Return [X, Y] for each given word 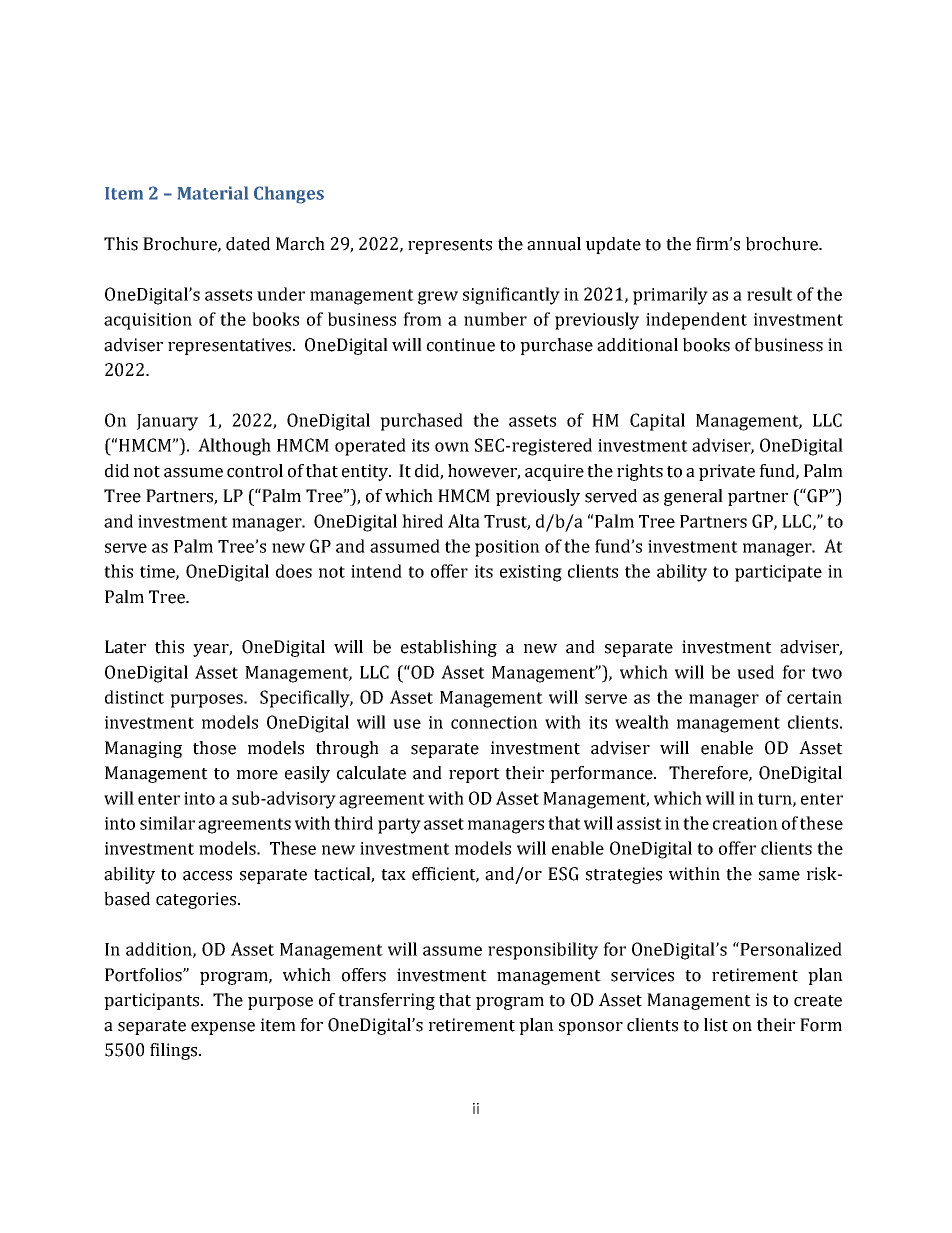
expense [223, 1028]
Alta [464, 521]
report [474, 775]
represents [450, 246]
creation [745, 823]
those [214, 748]
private [727, 472]
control [255, 471]
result [770, 294]
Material [213, 193]
